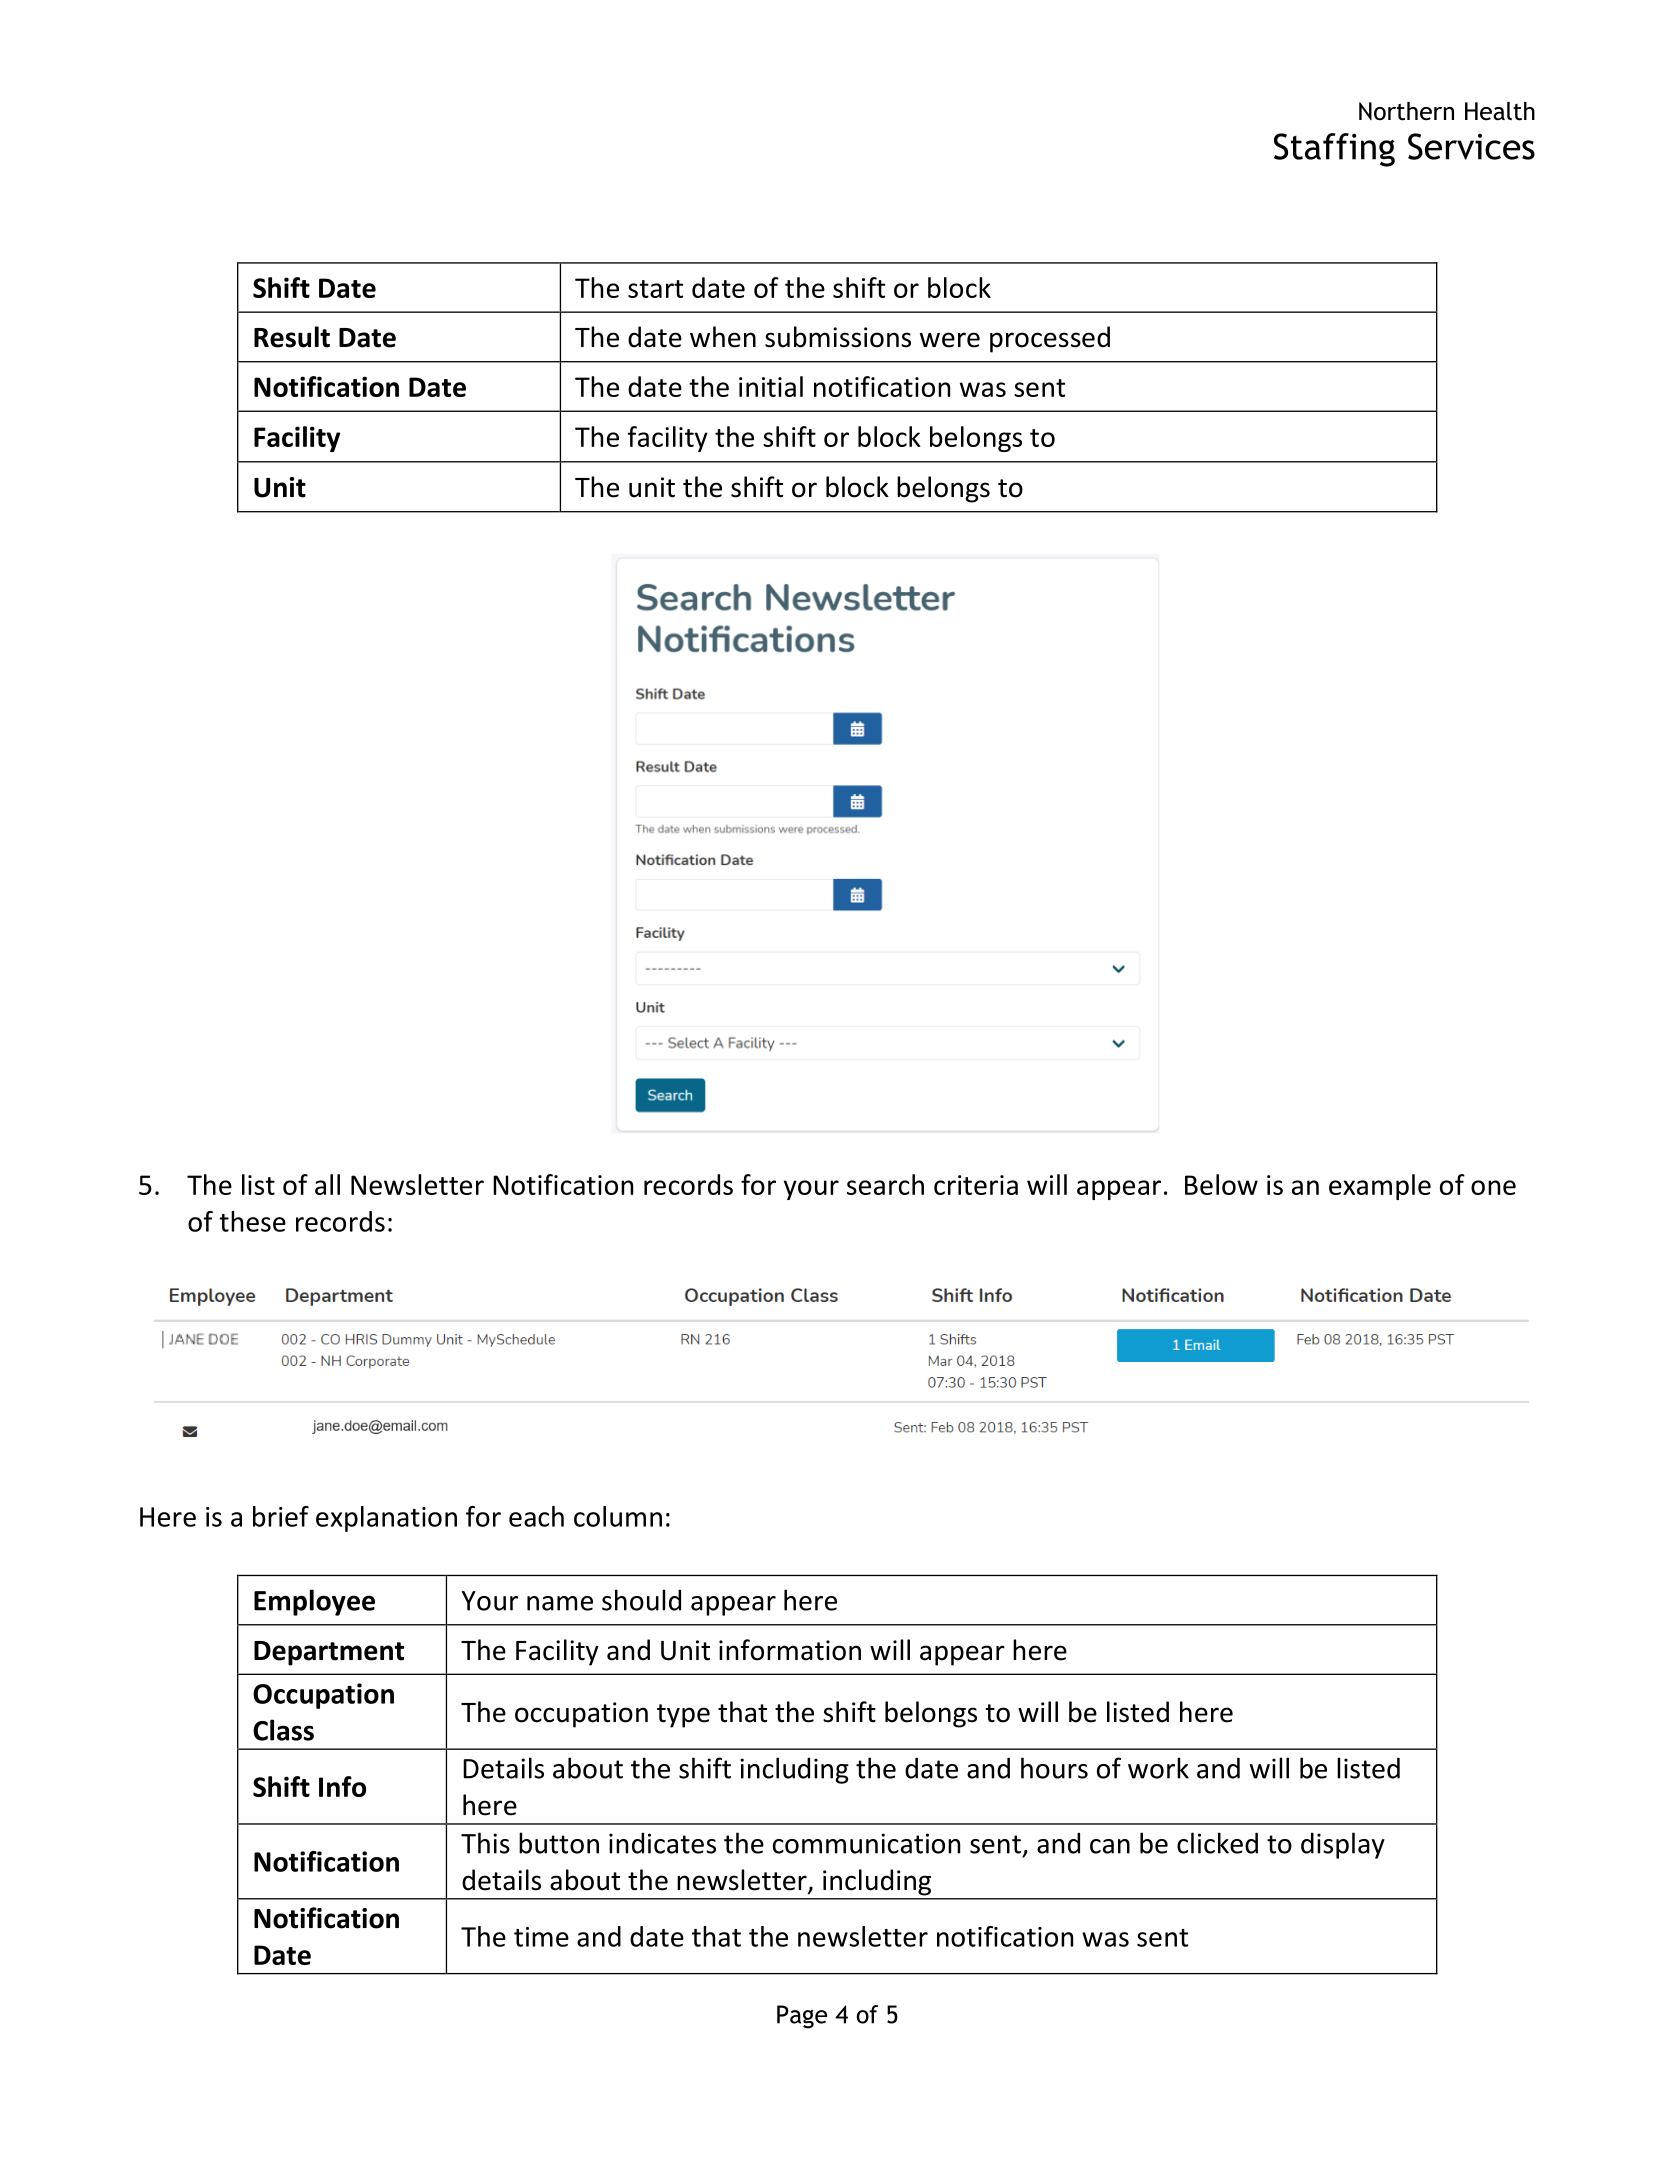 The height and width of the screenshot is (2166, 1674). What do you see at coordinates (541, 1937) in the screenshot?
I see `time` at bounding box center [541, 1937].
